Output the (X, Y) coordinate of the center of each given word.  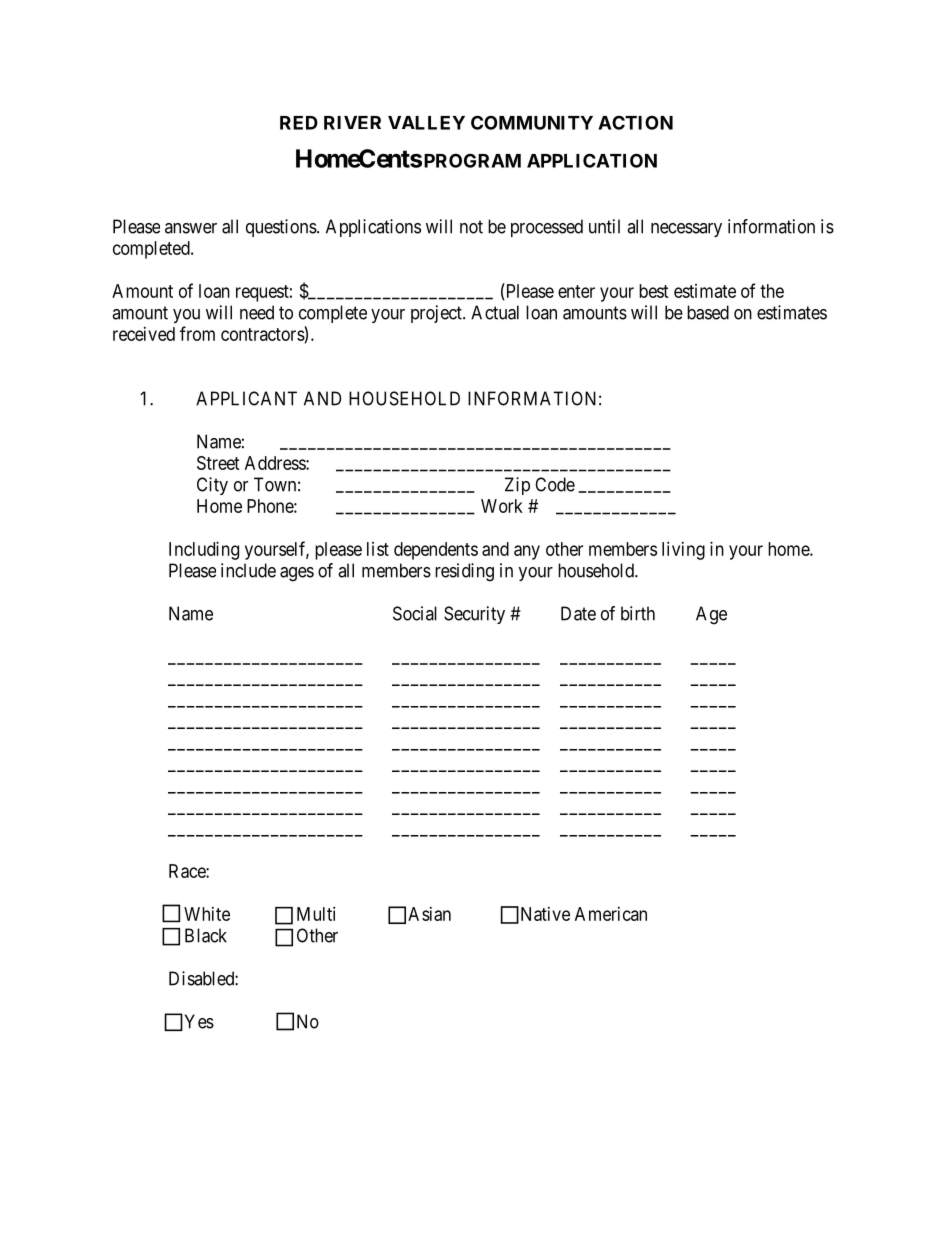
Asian (429, 914)
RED (299, 123)
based (708, 312)
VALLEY (426, 123)
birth (638, 613)
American (611, 914)
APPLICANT (246, 398)
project (437, 314)
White (207, 914)
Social (415, 613)
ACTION (635, 122)
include (248, 570)
